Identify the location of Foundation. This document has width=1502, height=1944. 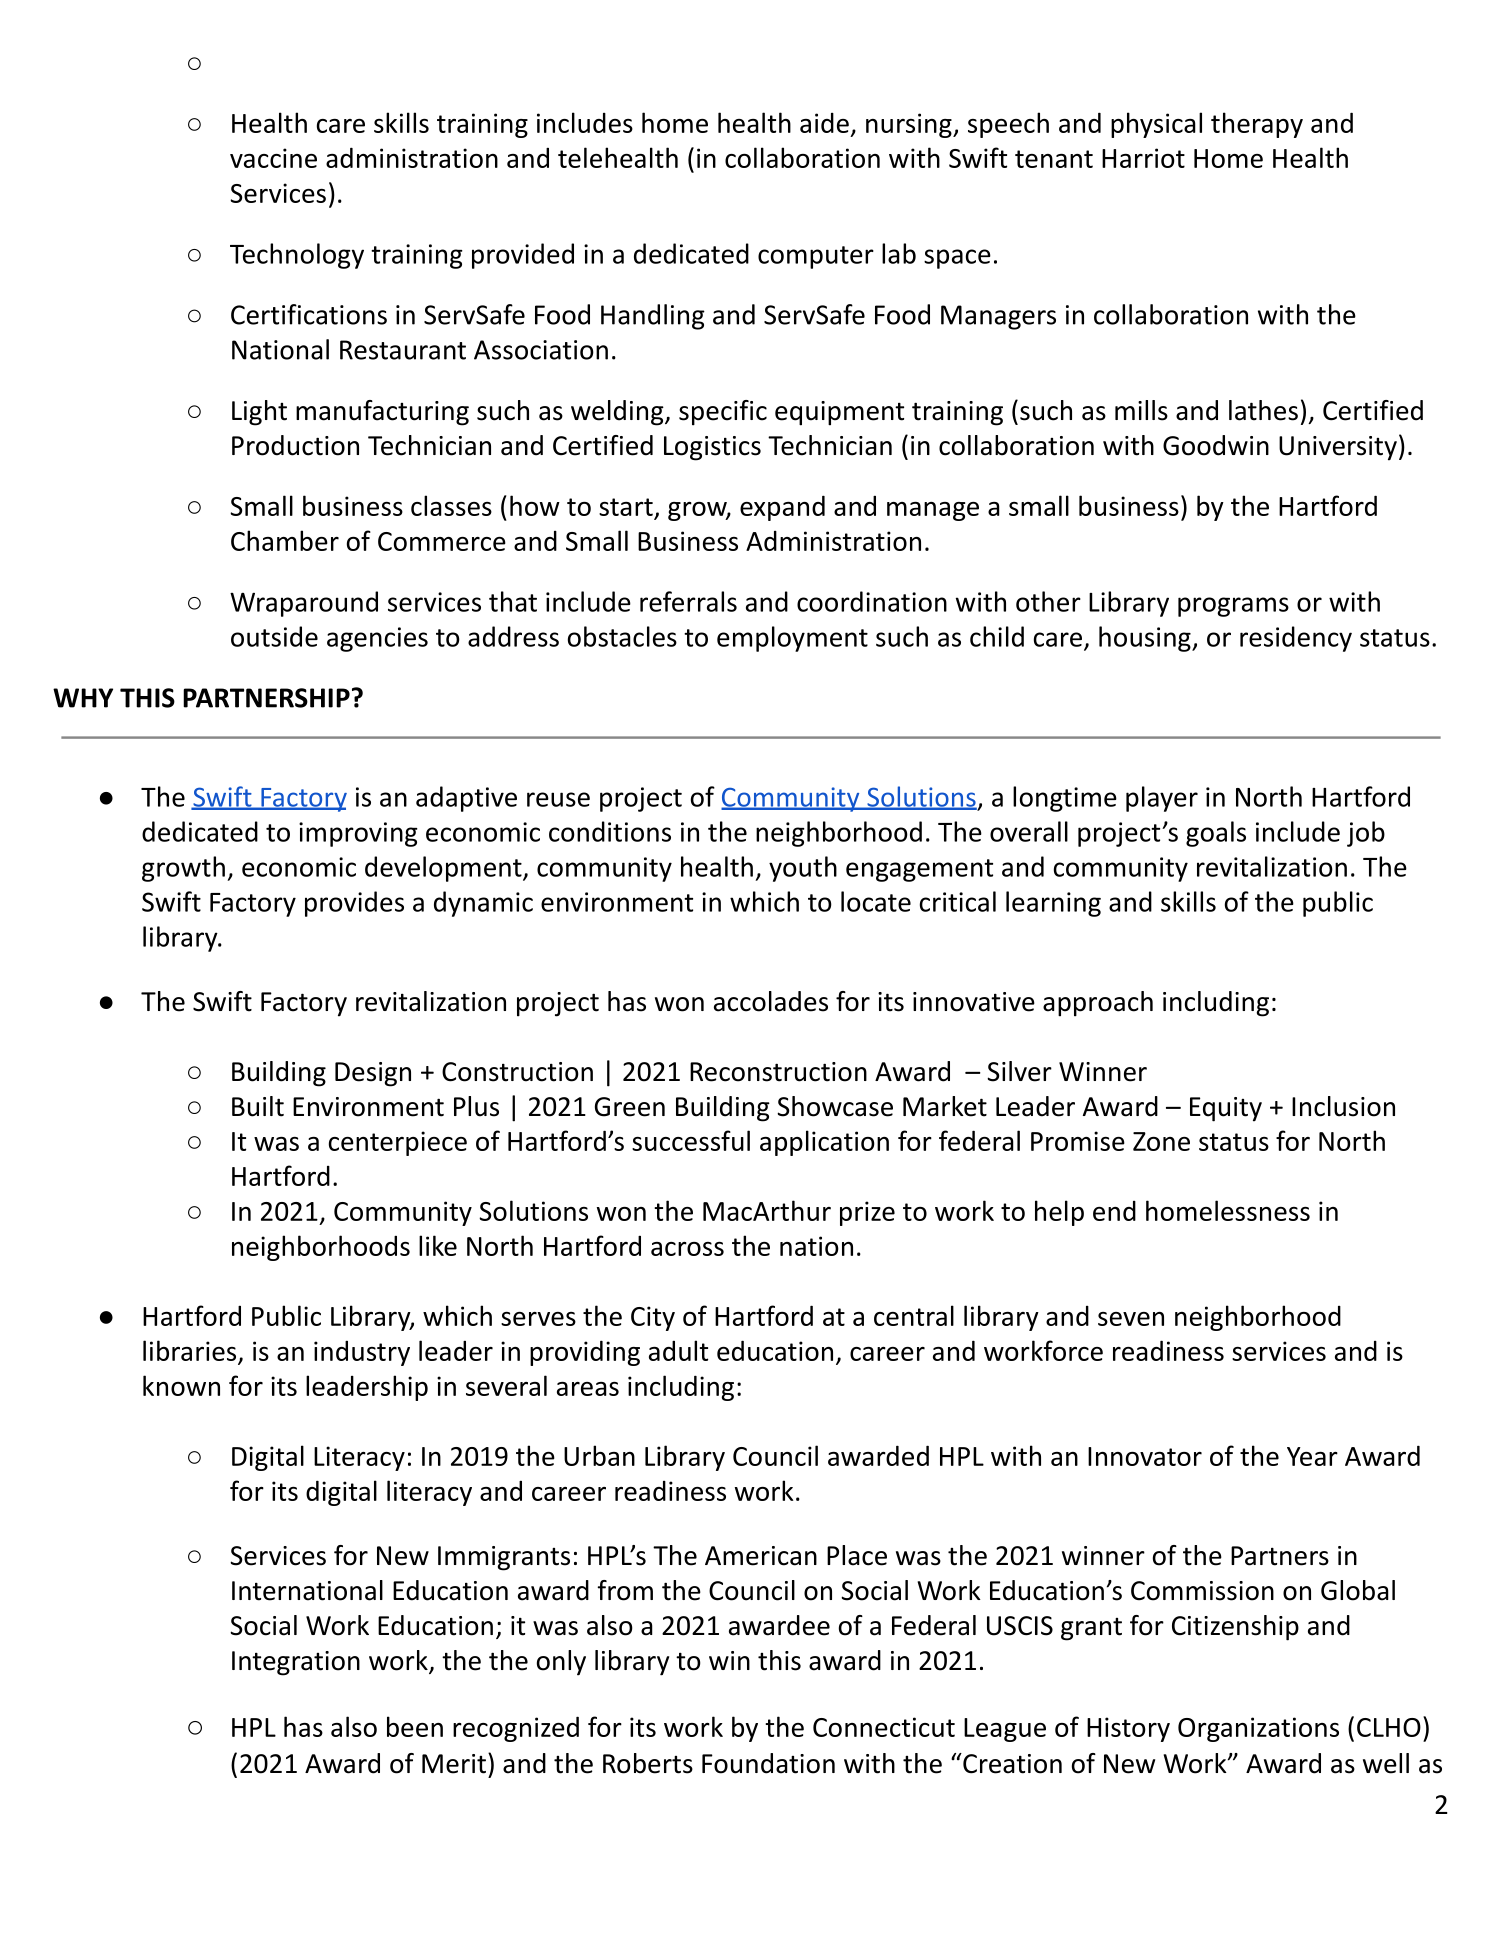
(768, 1763).
